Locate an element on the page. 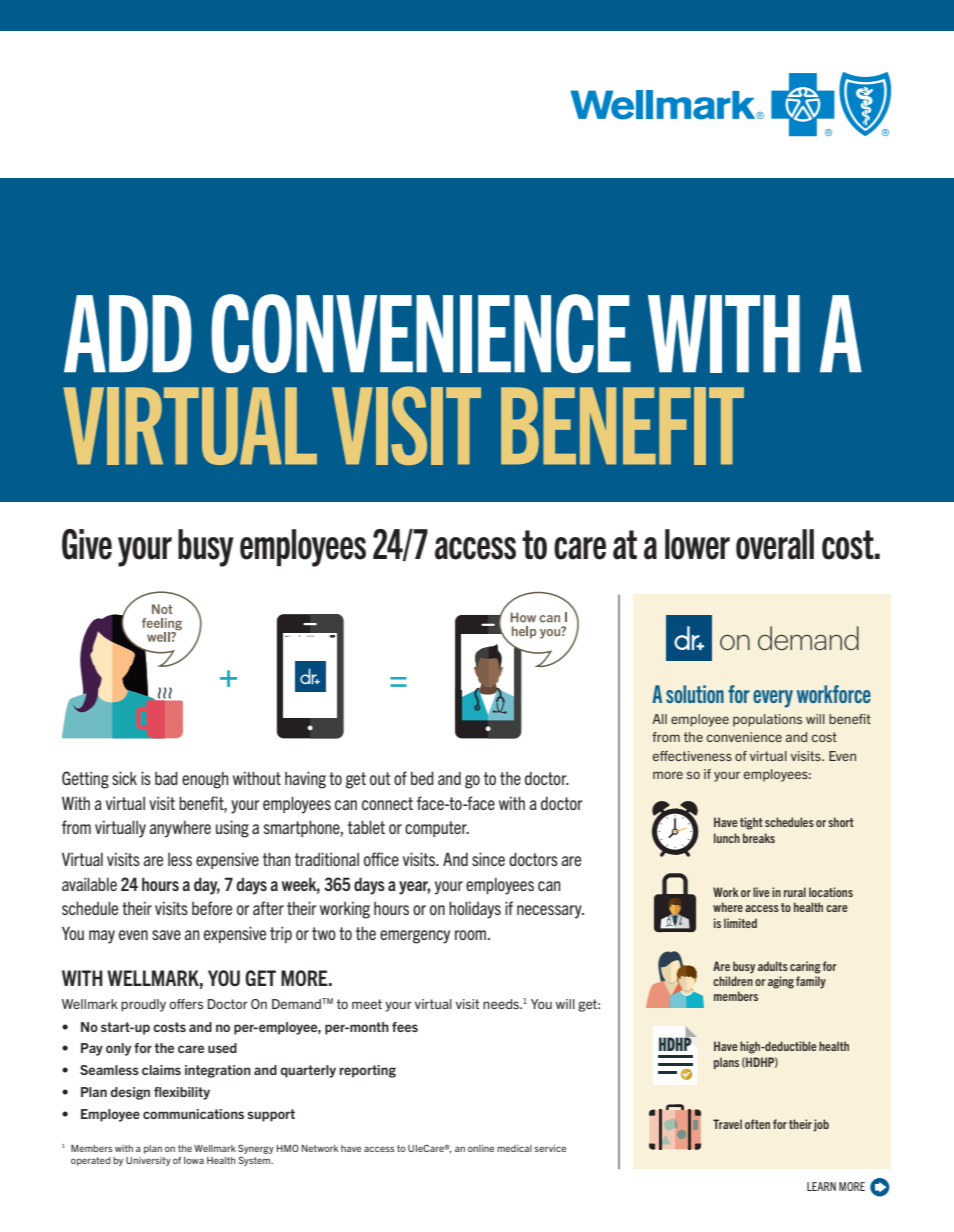 Image resolution: width=954 pixels, height=1232 pixels. overall is located at coordinates (775, 544).
